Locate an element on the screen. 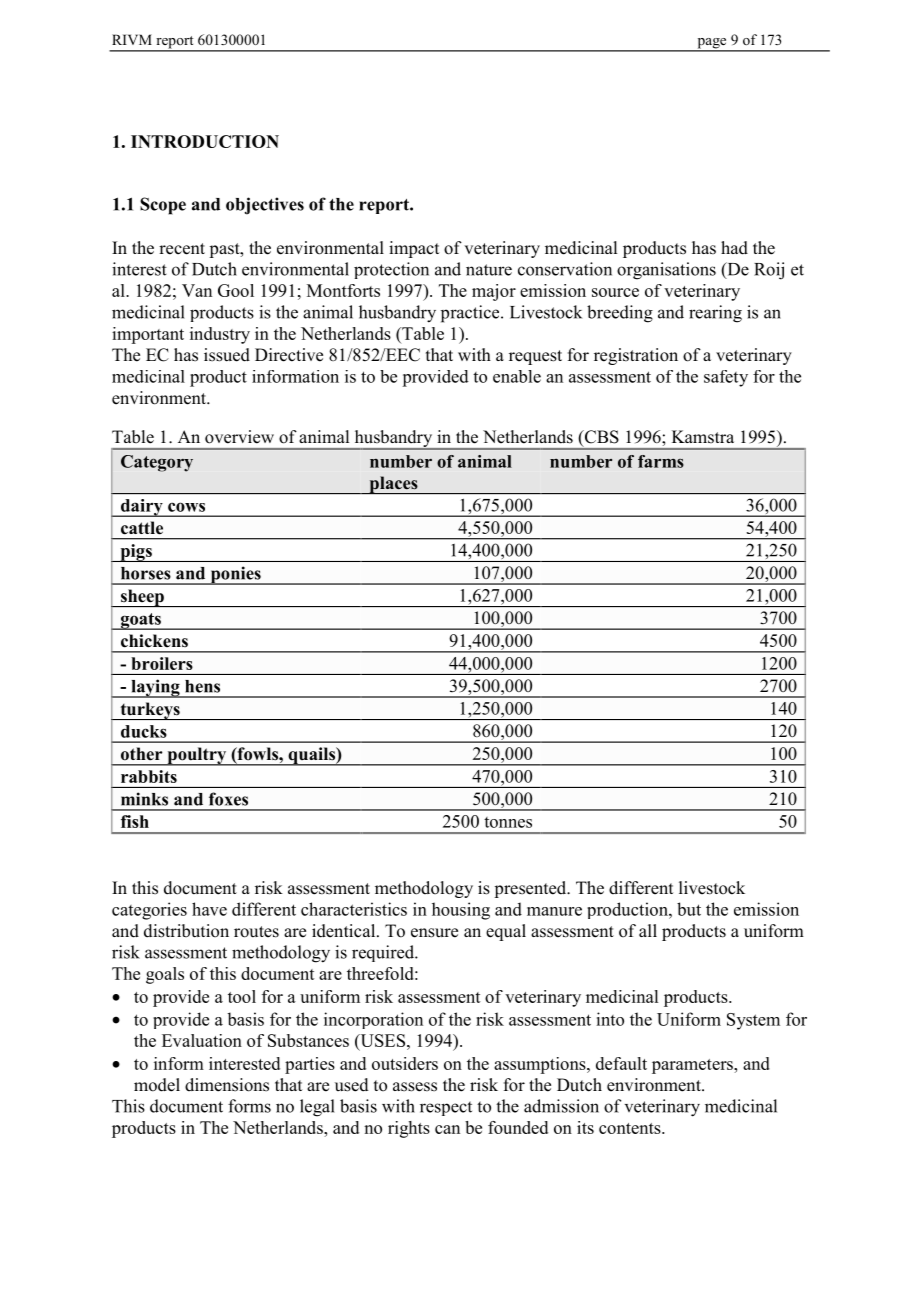 This screenshot has height=1308, width=924. INTRODUCTION is located at coordinates (205, 141).
